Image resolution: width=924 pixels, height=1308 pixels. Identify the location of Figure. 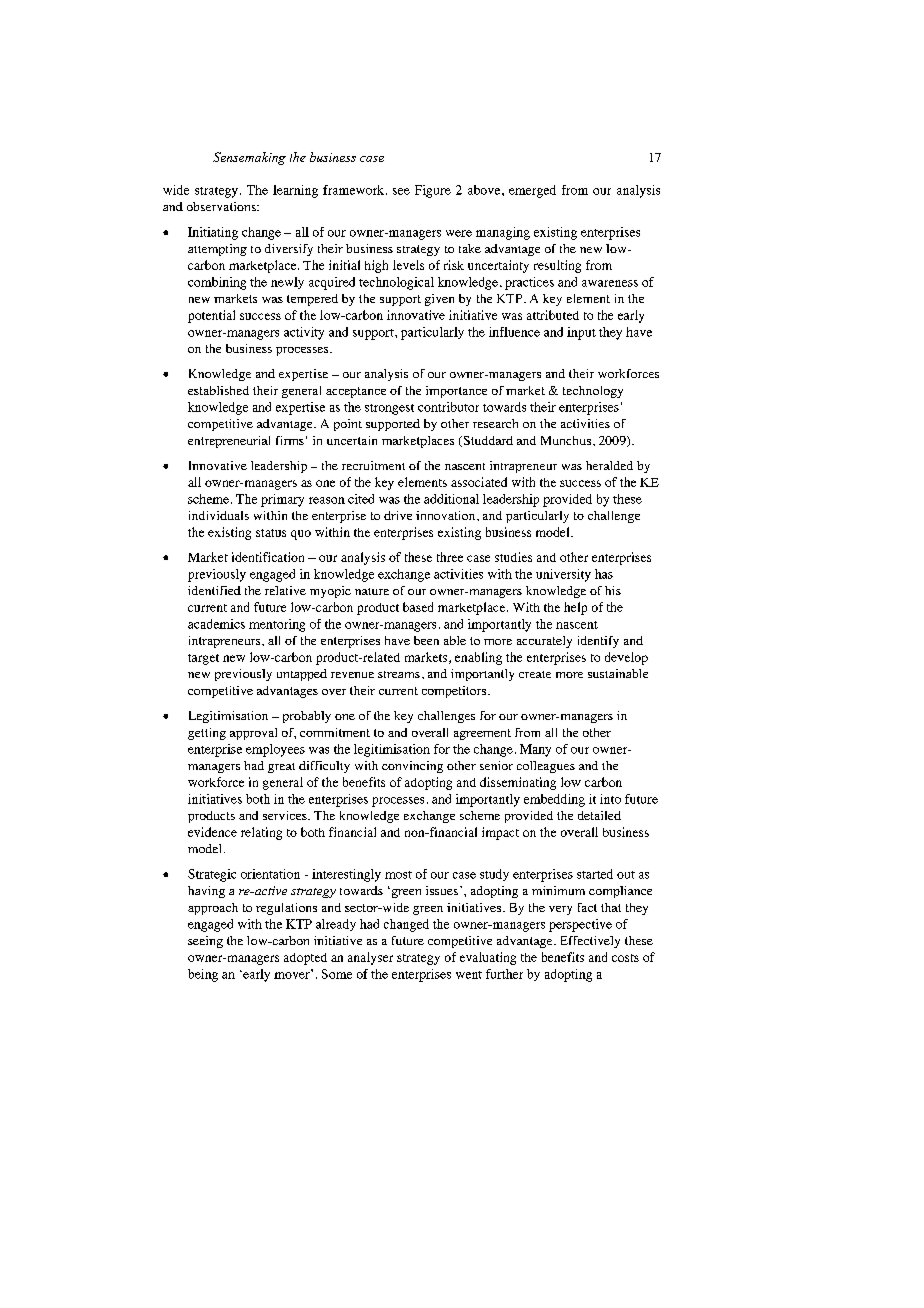
(433, 191).
